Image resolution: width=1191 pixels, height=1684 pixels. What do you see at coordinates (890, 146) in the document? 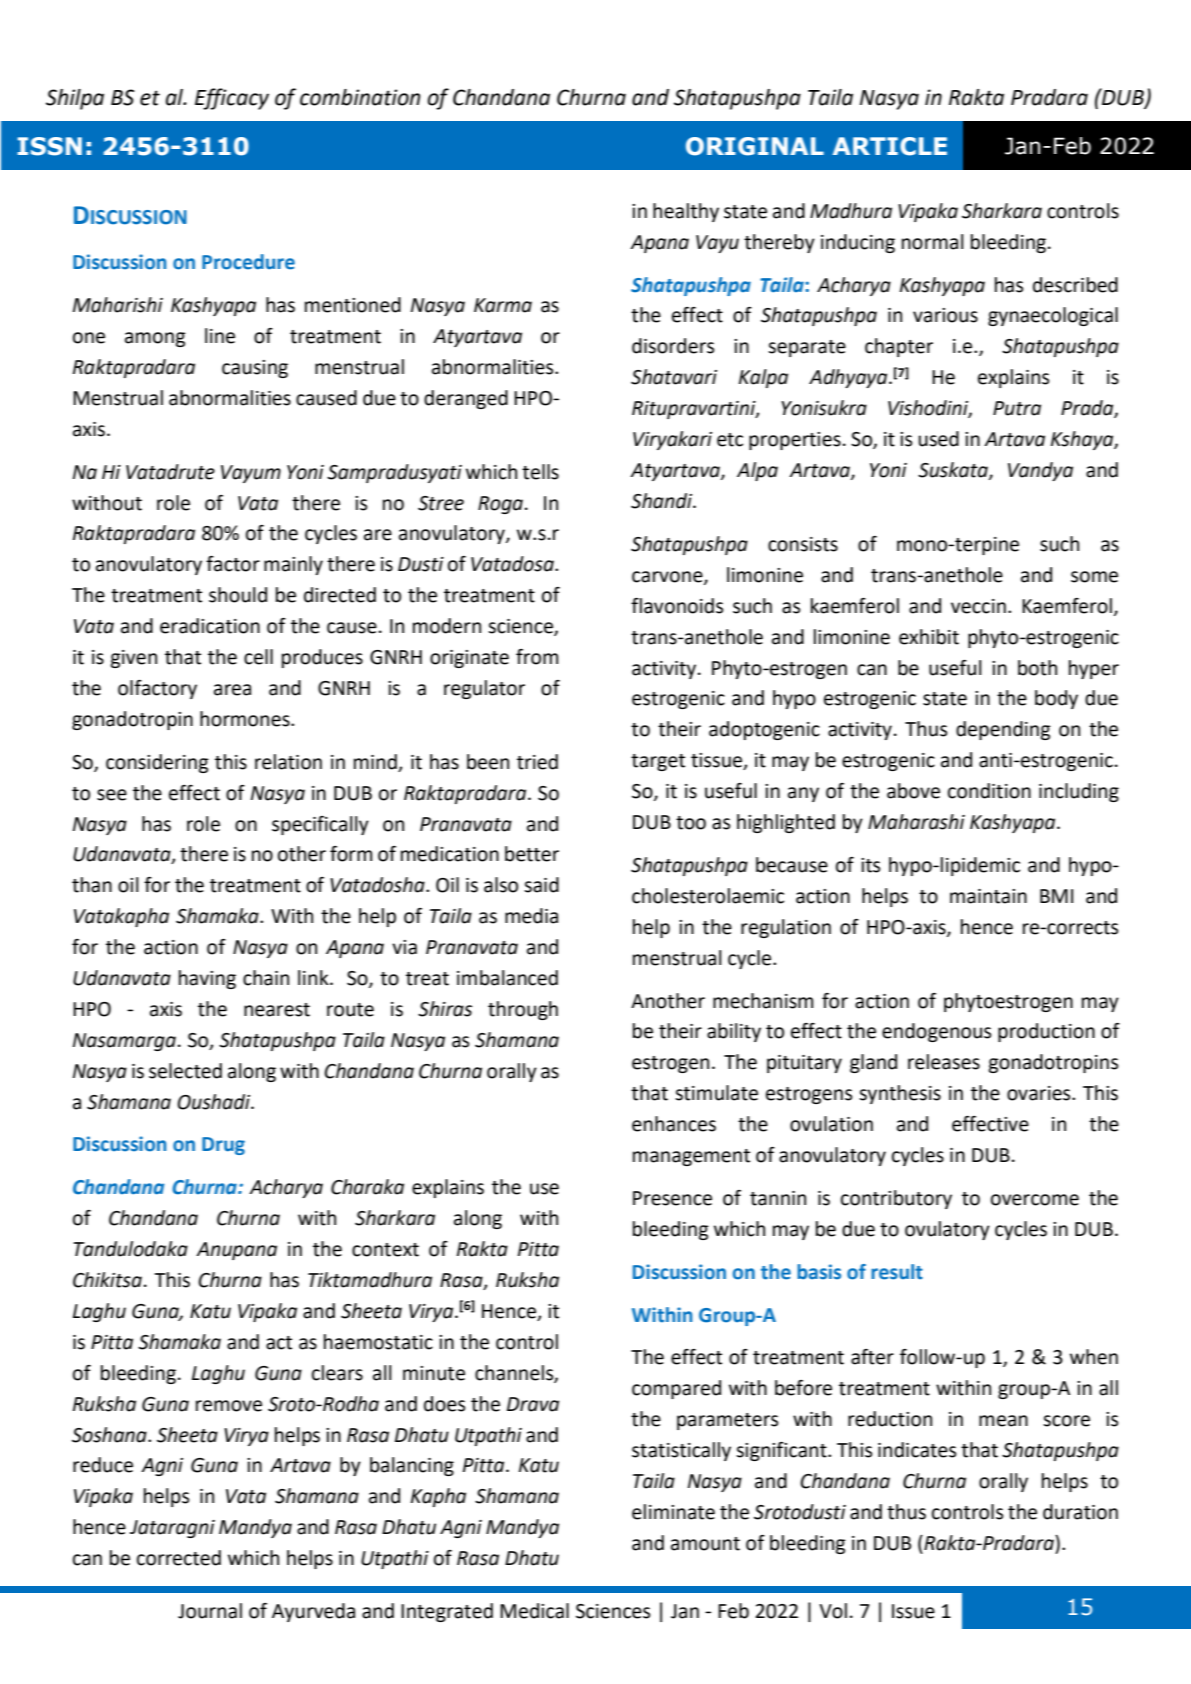
I see `ARTICLE` at bounding box center [890, 146].
